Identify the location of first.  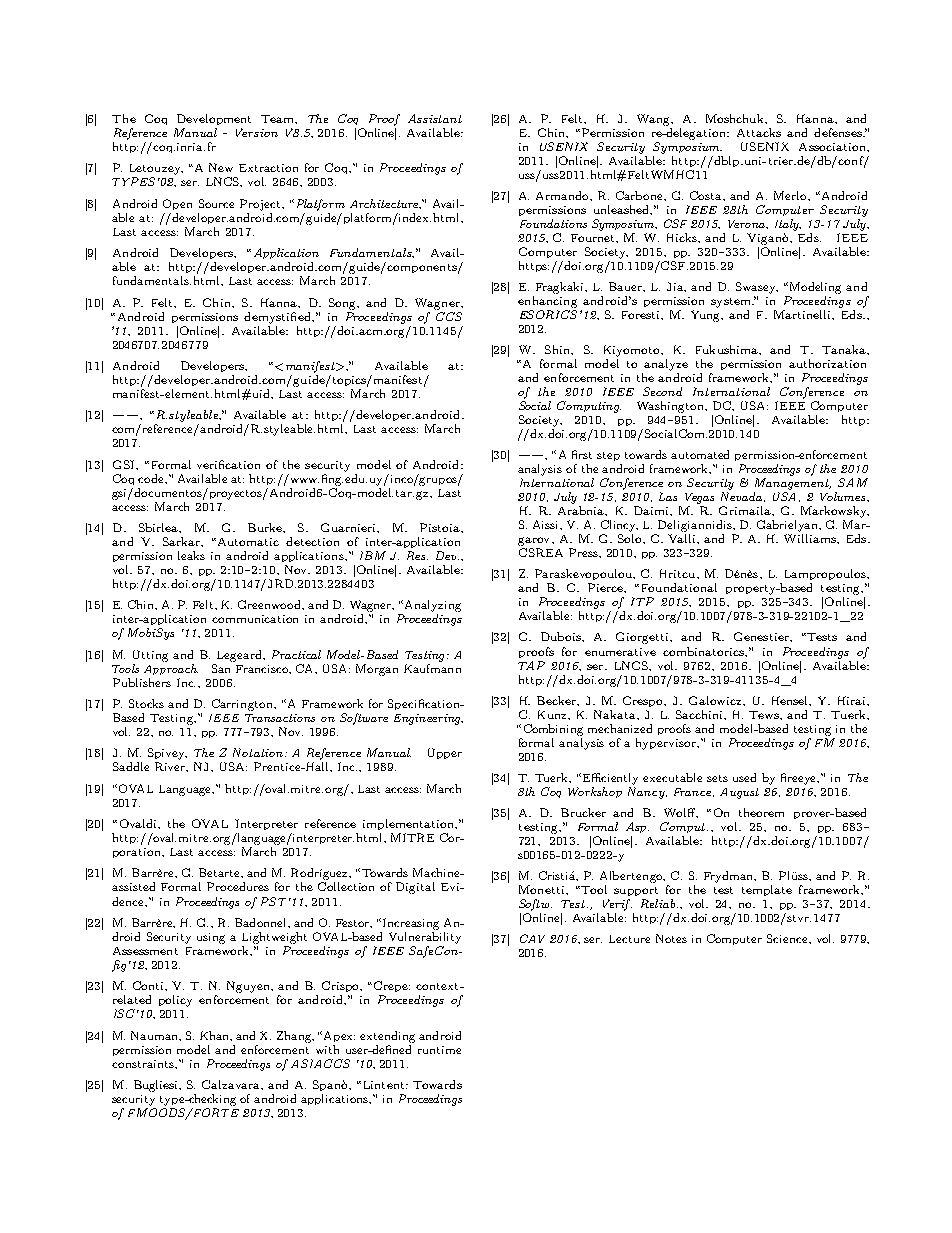
(582, 454).
